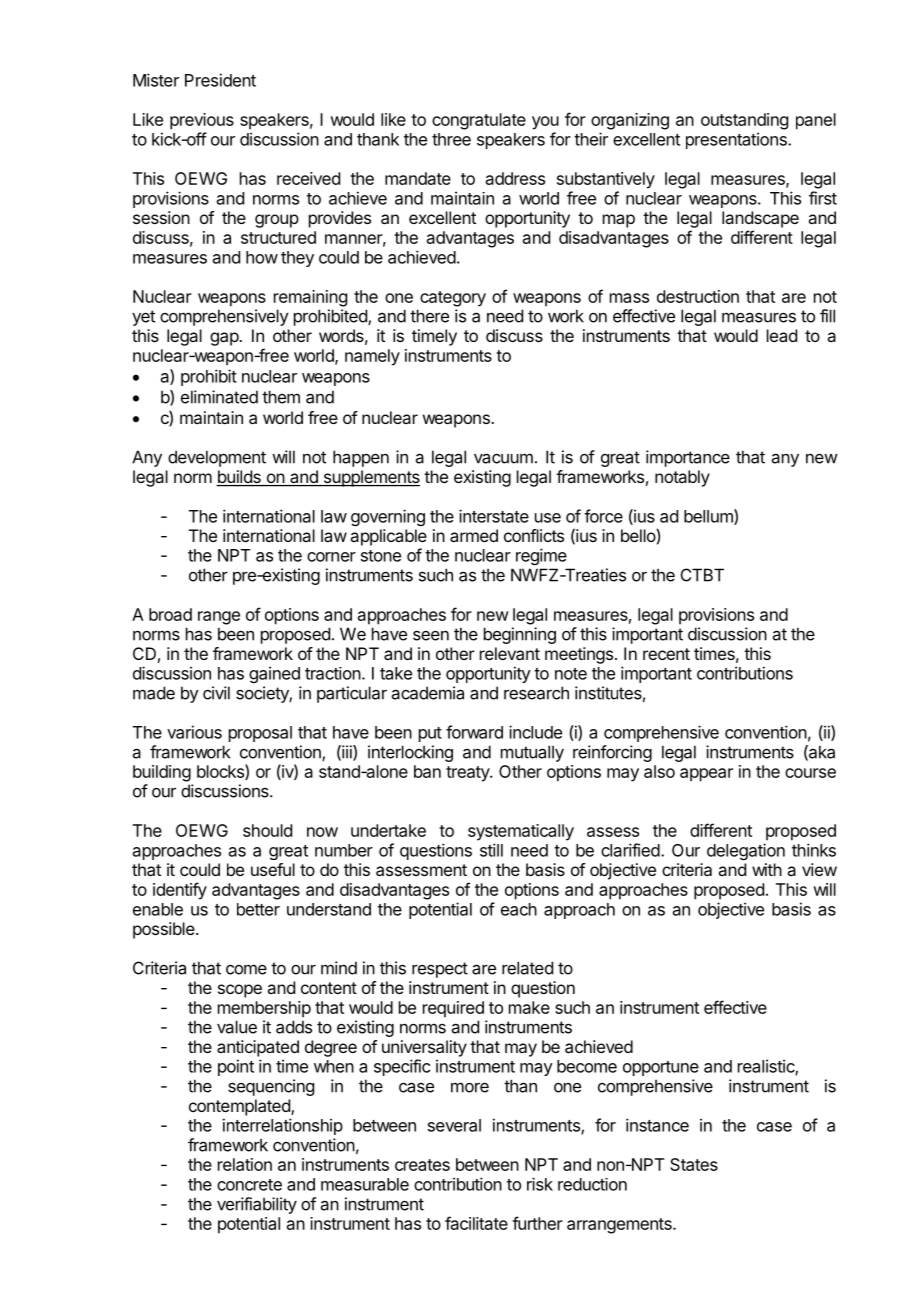  I want to click on builds, so click(239, 478).
